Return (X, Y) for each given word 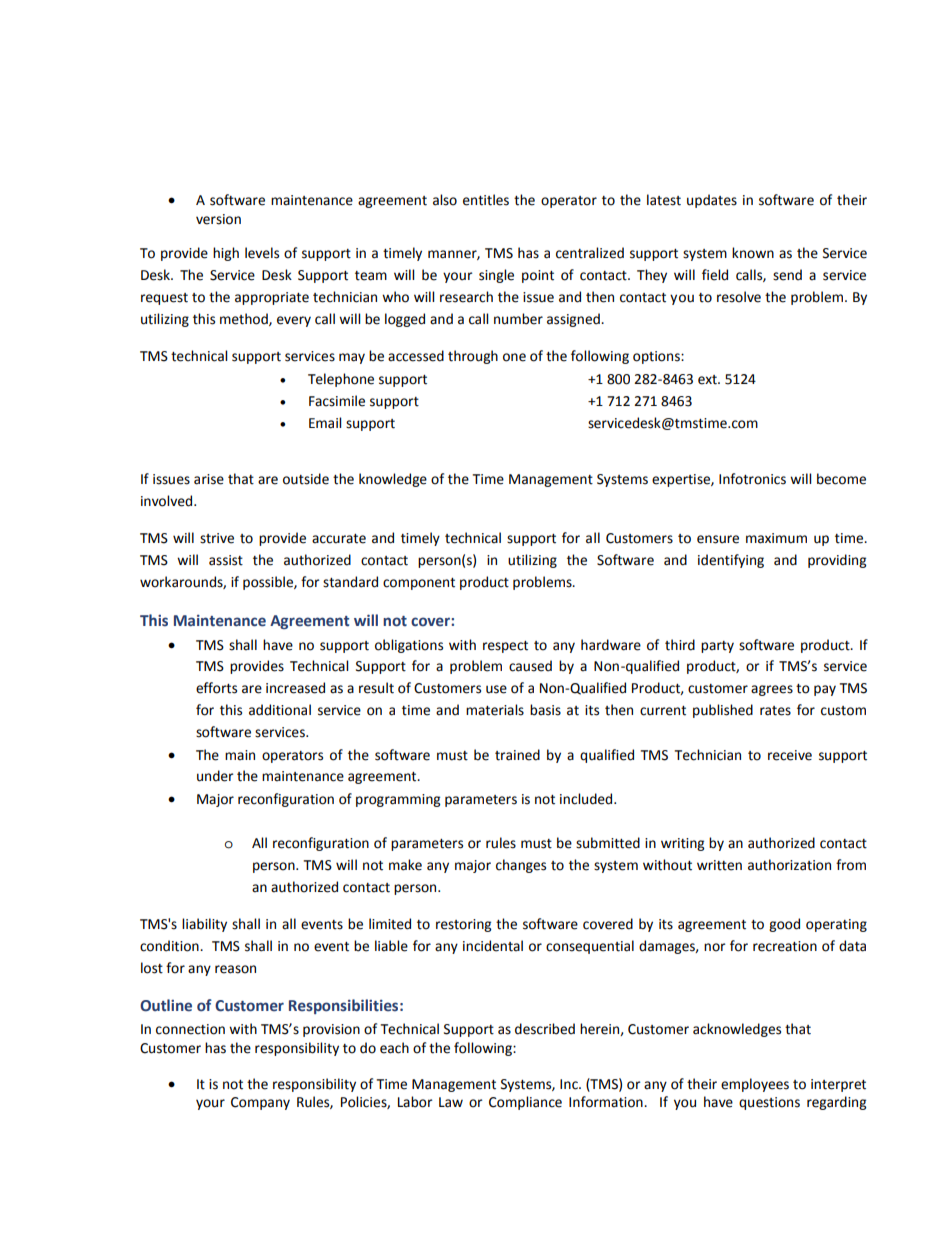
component (419, 584)
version (218, 219)
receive (790, 755)
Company (260, 1103)
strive (217, 538)
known (753, 253)
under (215, 776)
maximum (776, 538)
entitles (486, 200)
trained (517, 755)
